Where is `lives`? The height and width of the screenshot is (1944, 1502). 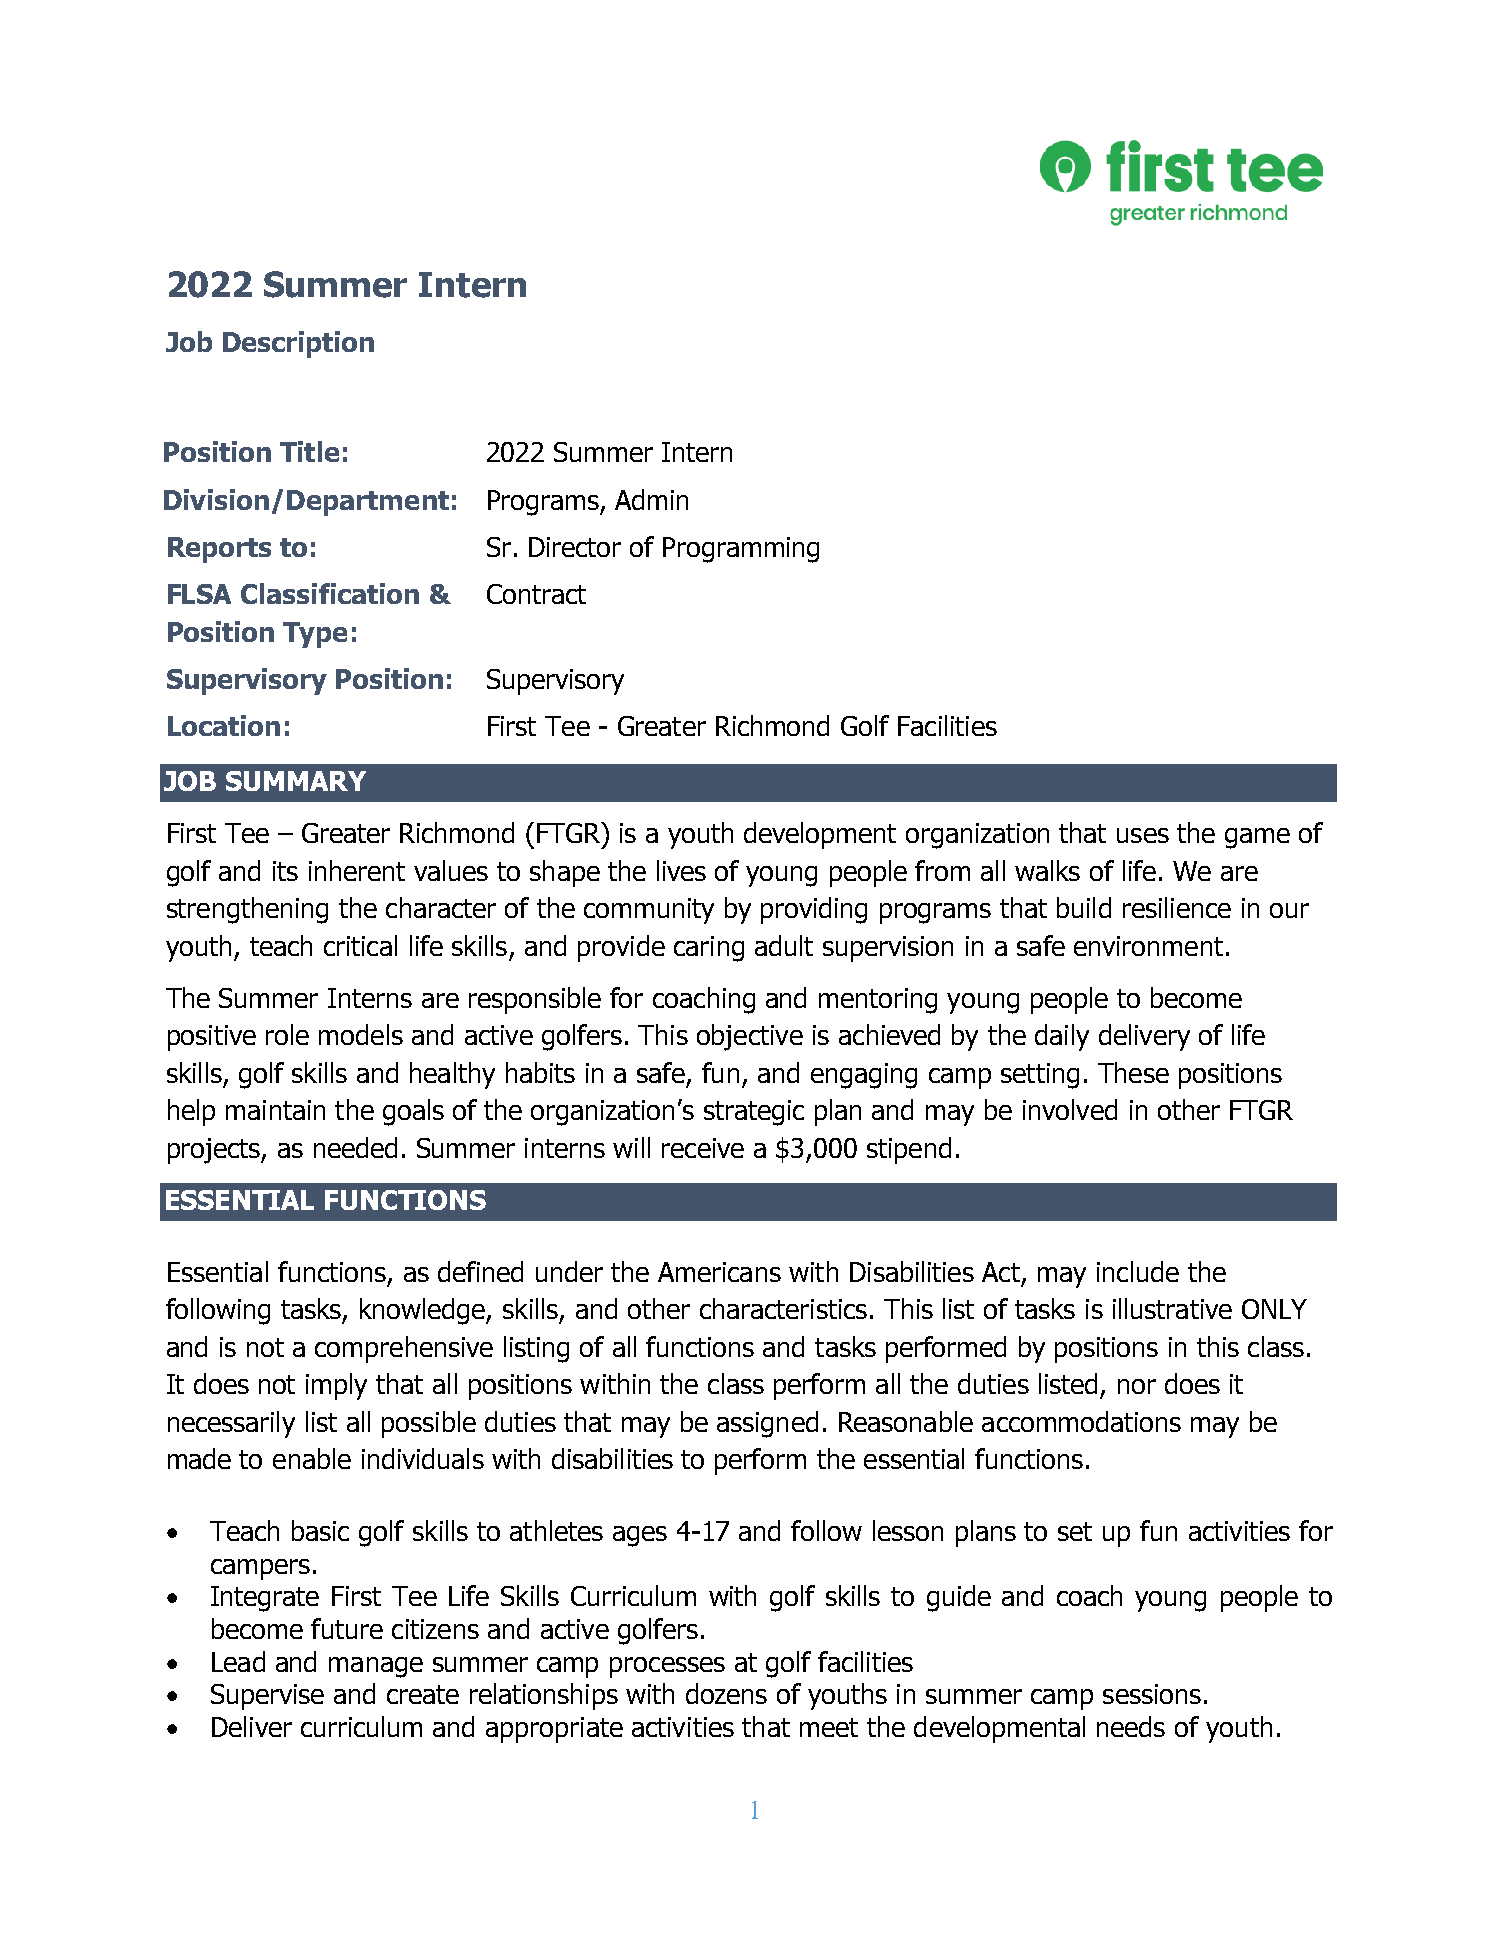 lives is located at coordinates (681, 870).
